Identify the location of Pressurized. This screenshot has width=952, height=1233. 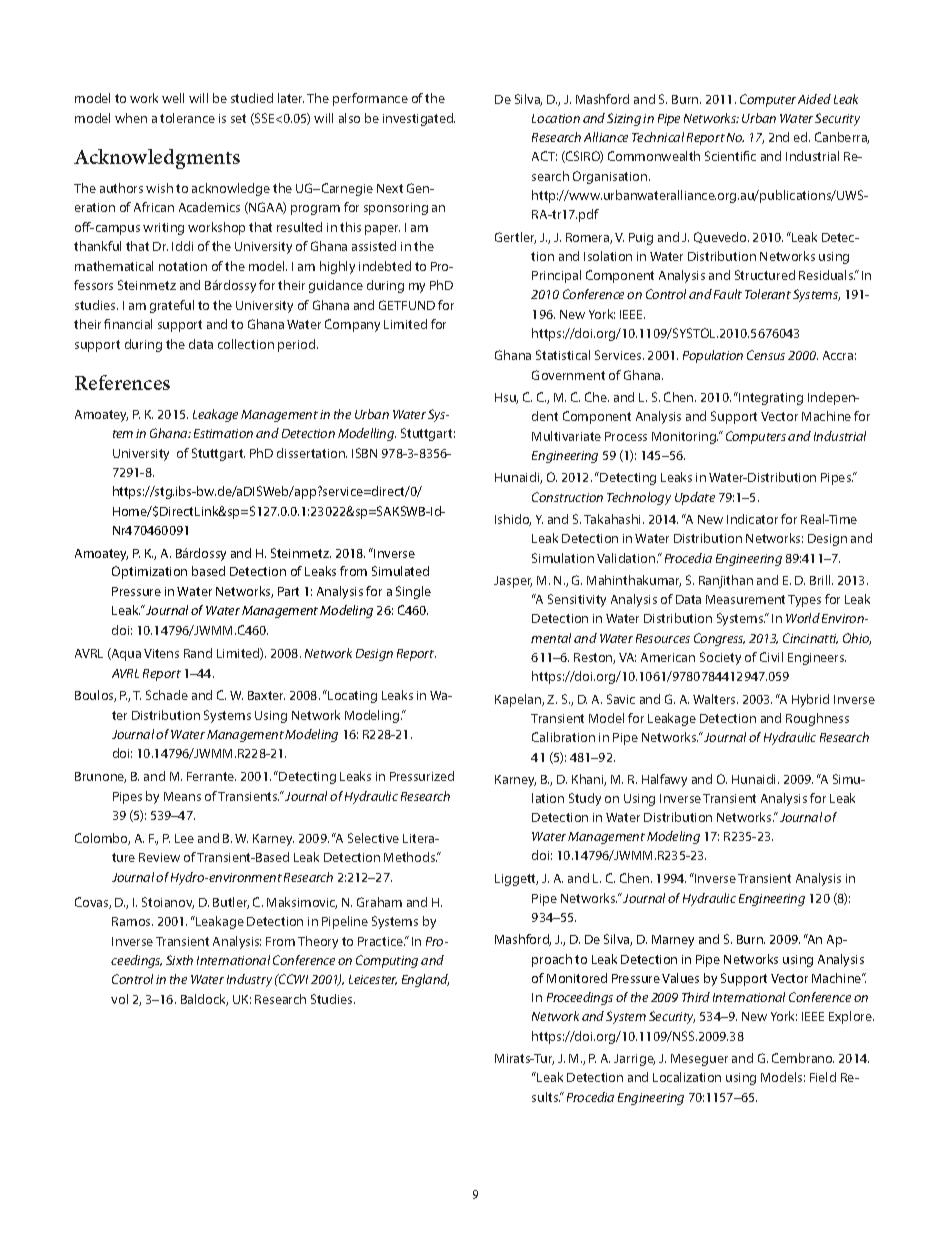
(422, 776).
